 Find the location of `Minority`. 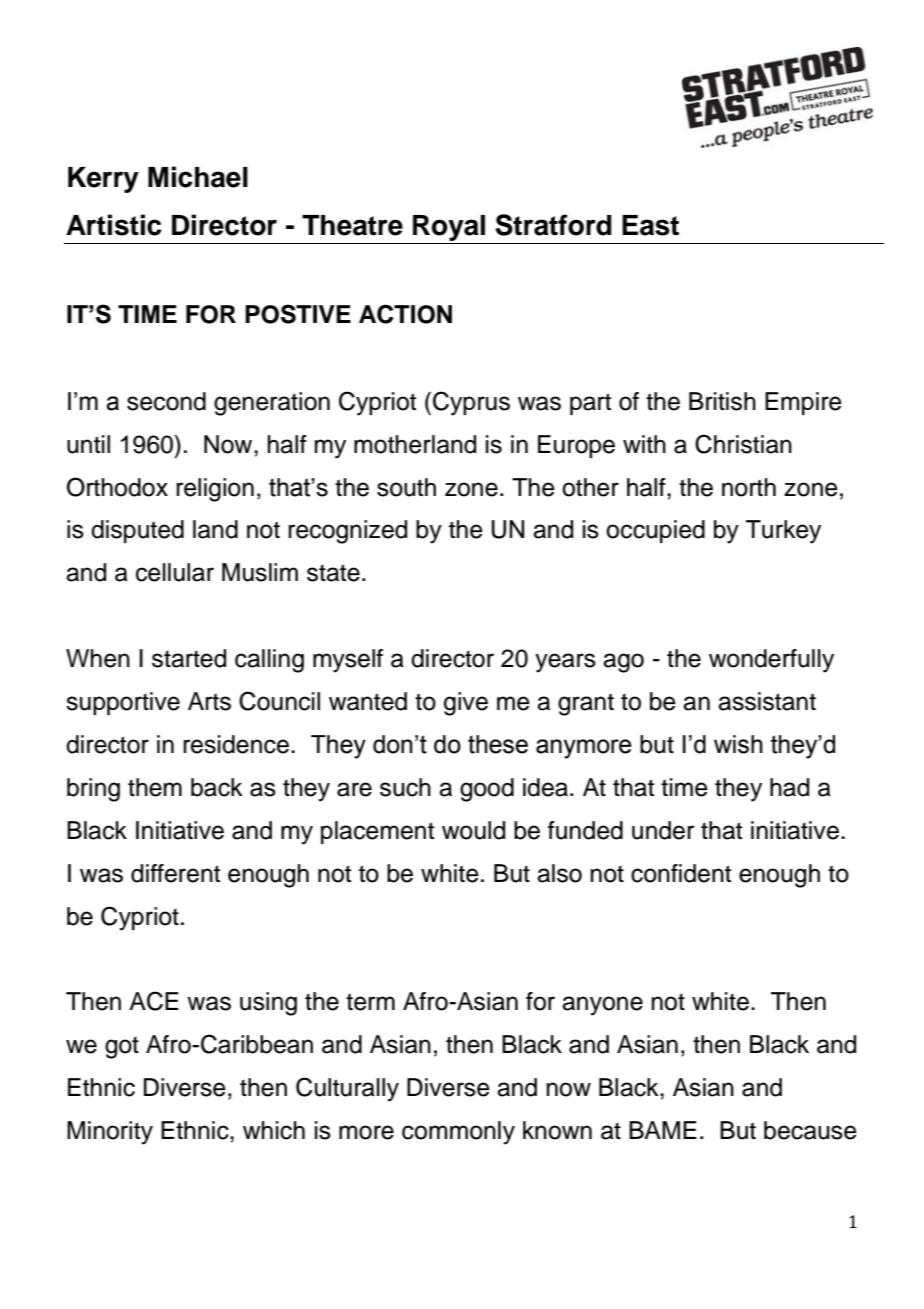

Minority is located at coordinates (110, 1133).
